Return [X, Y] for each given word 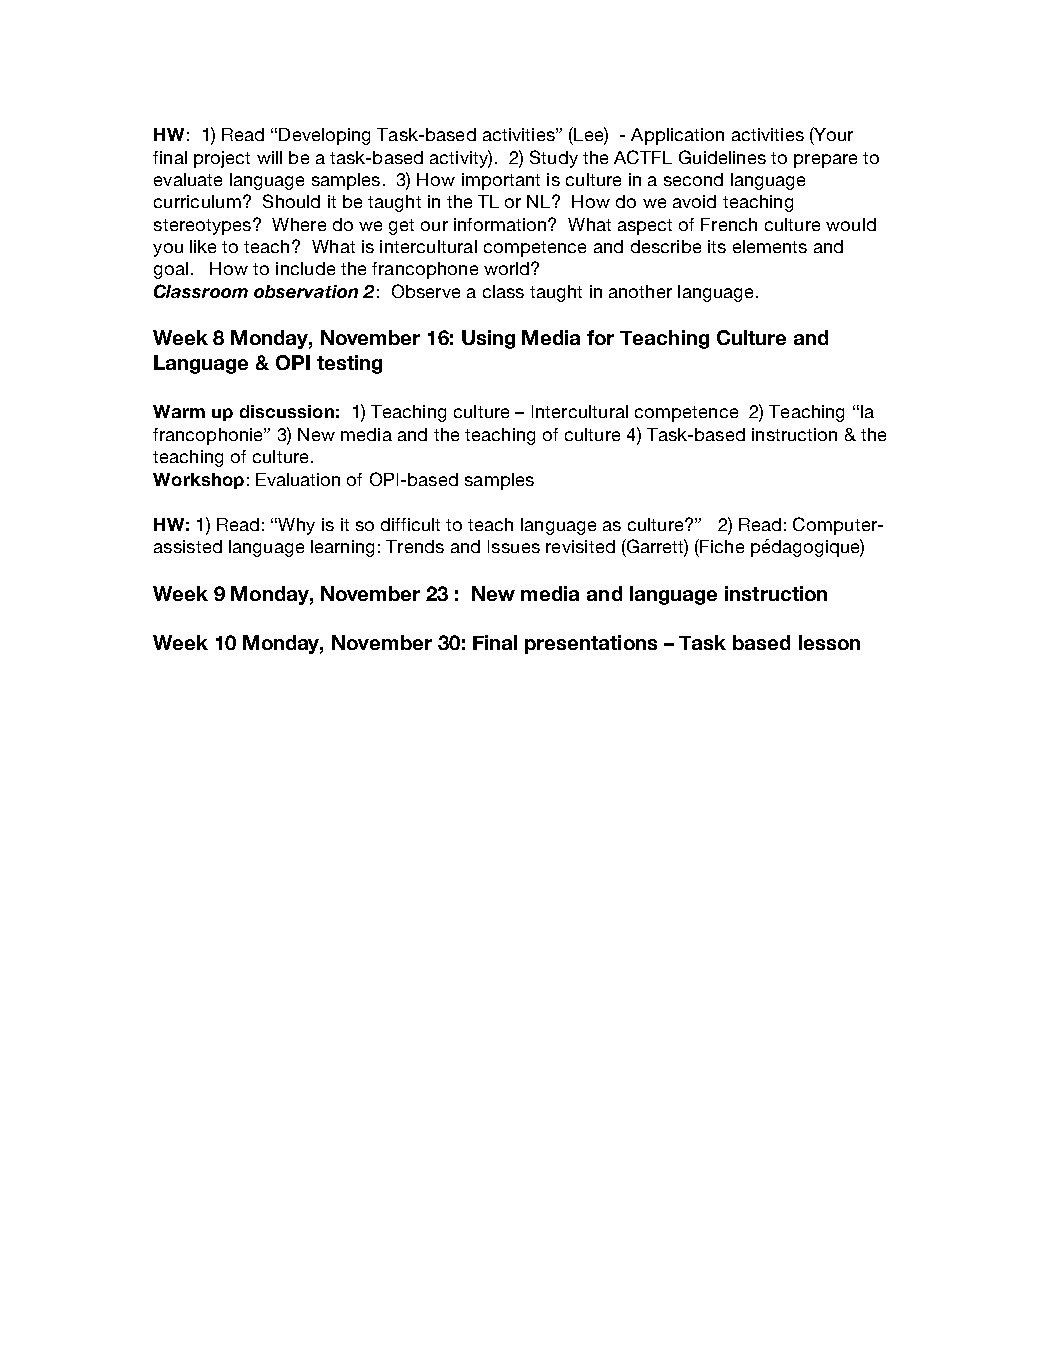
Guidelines [722, 157]
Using [488, 339]
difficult [410, 524]
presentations [591, 644]
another [640, 291]
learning [342, 548]
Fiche [721, 546]
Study [554, 159]
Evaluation [298, 479]
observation [306, 291]
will [269, 157]
